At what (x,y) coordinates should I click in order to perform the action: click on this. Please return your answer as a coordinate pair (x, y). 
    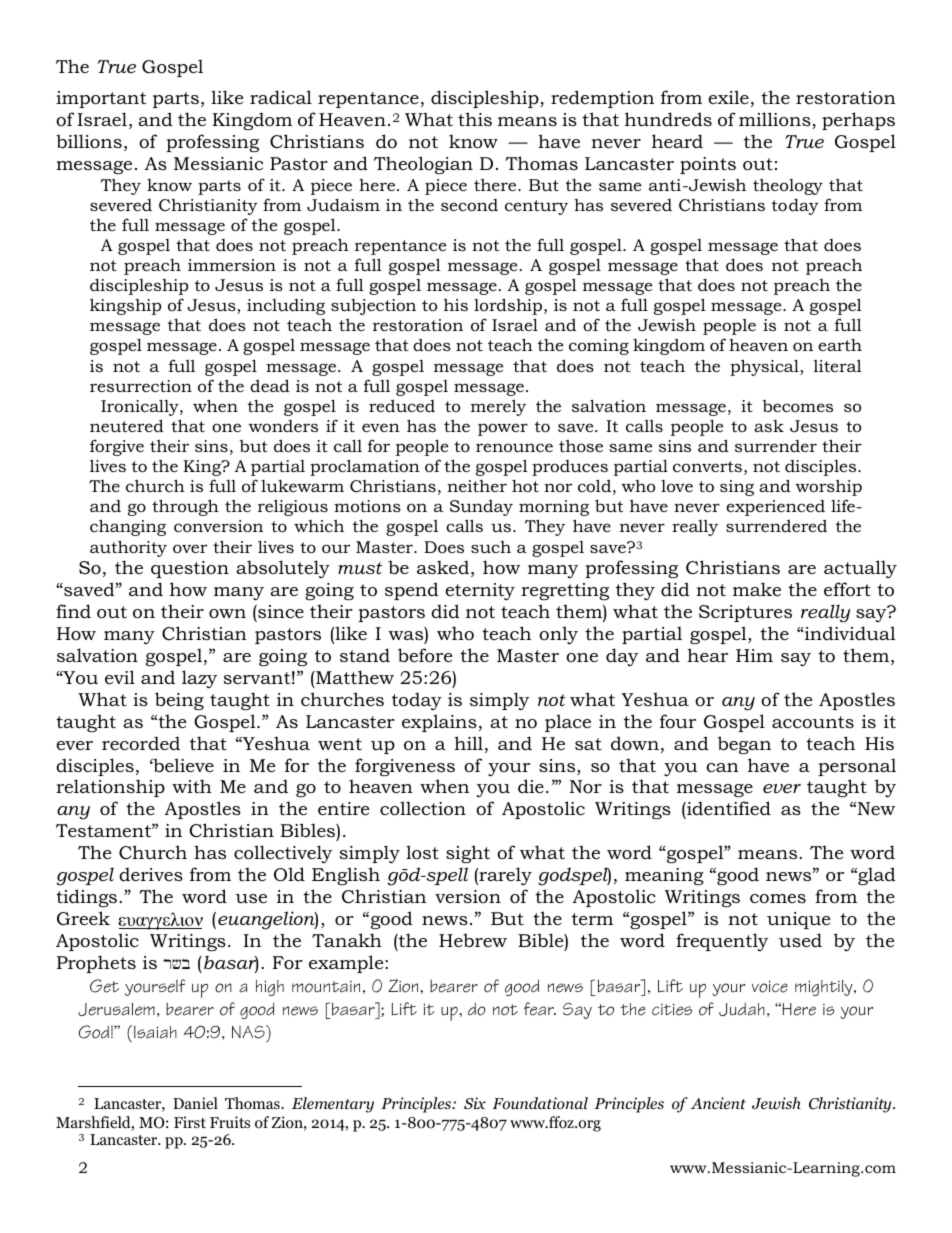
    Looking at the image, I should click on (475, 119).
